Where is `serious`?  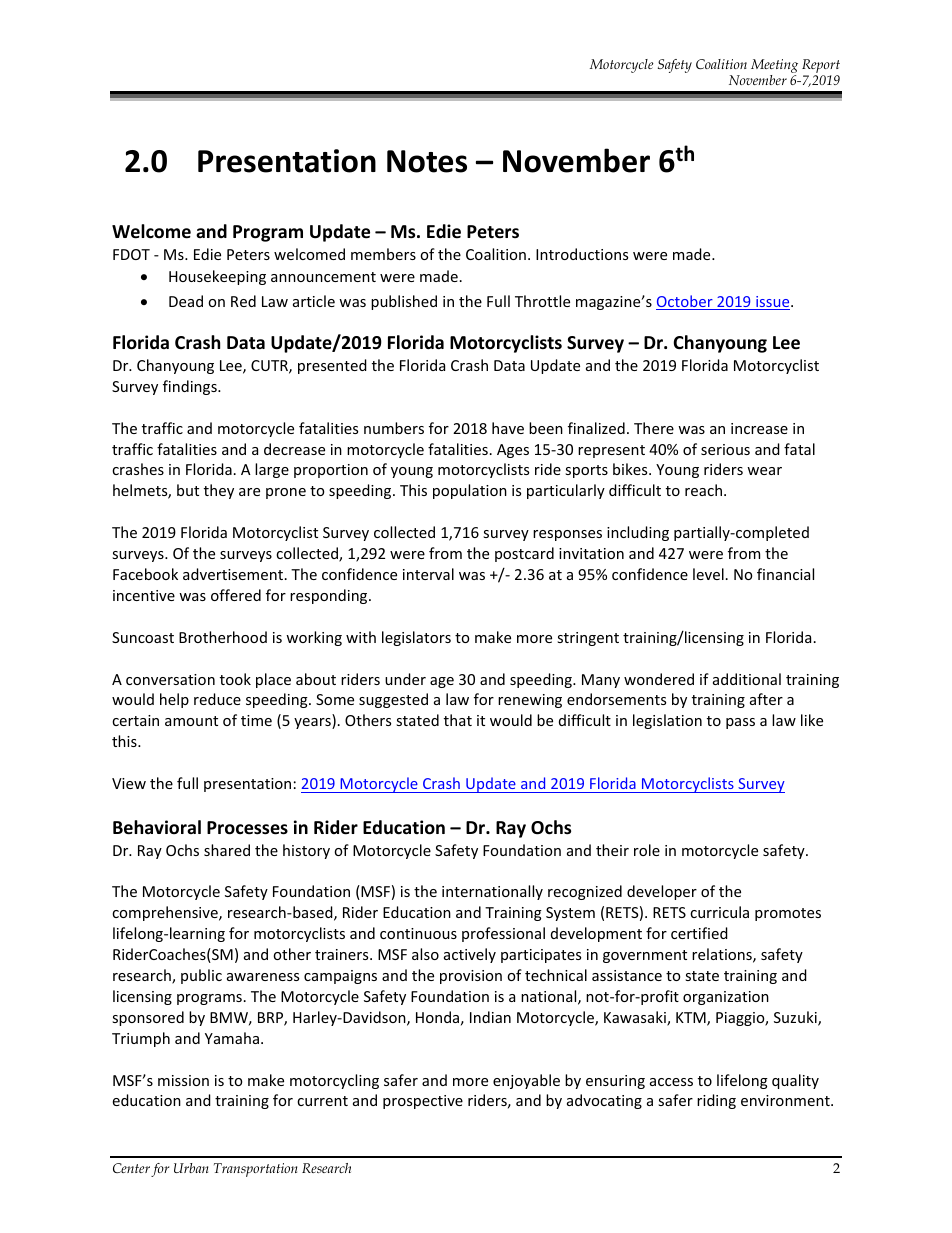 serious is located at coordinates (725, 449).
